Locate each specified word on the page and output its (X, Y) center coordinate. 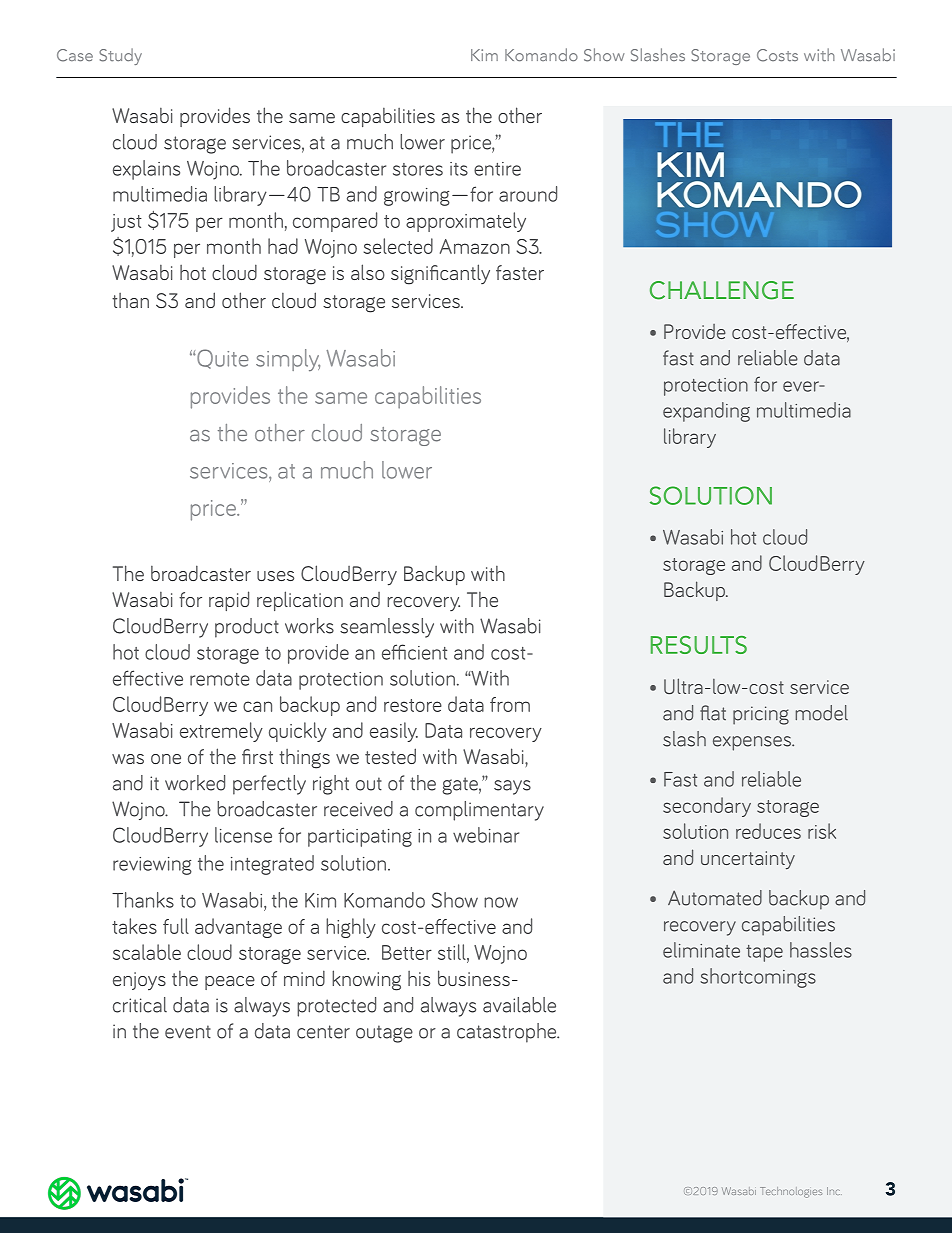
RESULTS (699, 645)
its (459, 169)
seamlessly (387, 628)
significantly (440, 274)
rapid (229, 601)
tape (764, 953)
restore (413, 705)
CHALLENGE (722, 290)
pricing (761, 715)
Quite (223, 359)
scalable (147, 952)
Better (407, 952)
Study (120, 56)
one (166, 759)
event (188, 1032)
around (528, 194)
